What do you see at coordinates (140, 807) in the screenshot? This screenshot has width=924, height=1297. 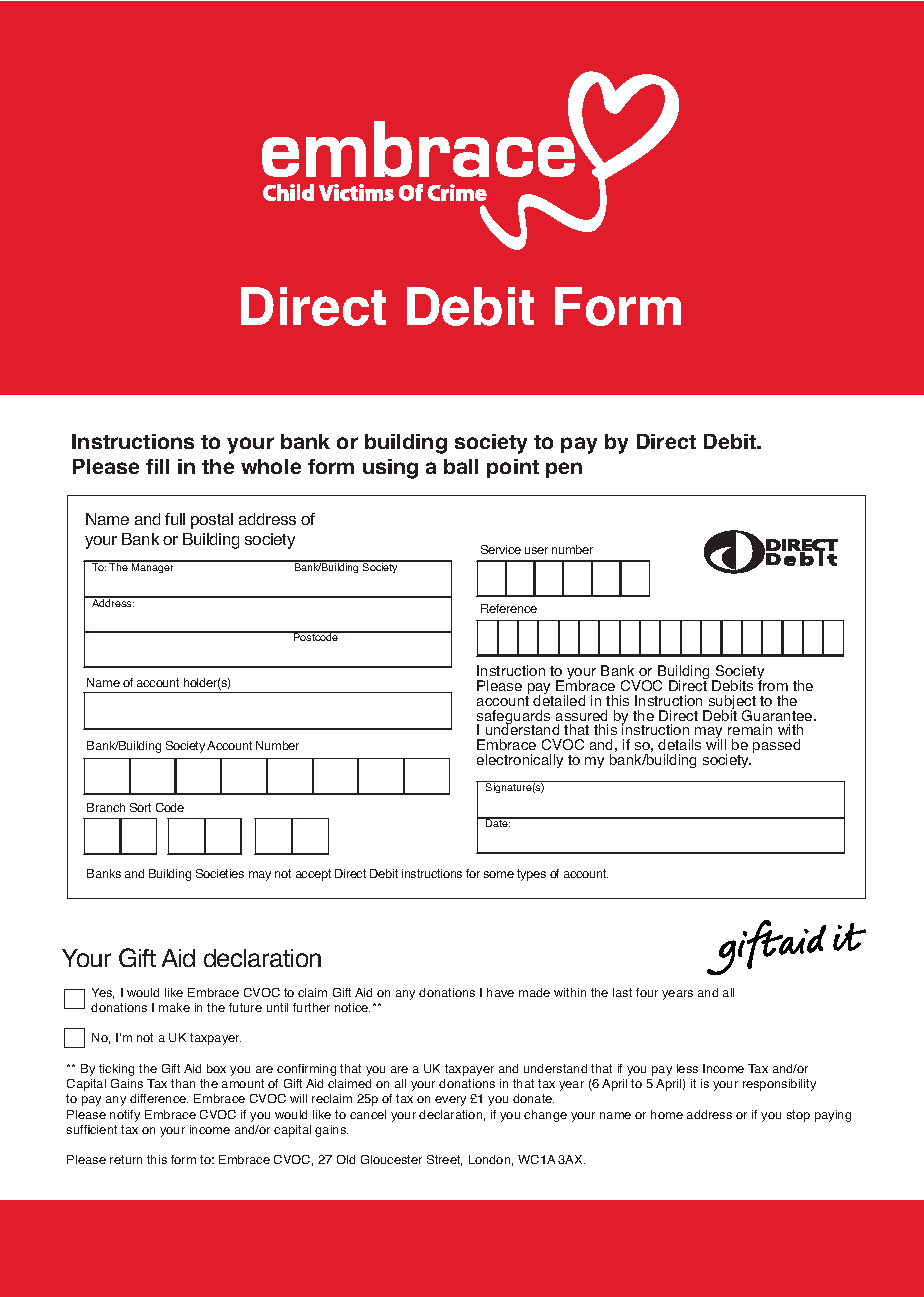 I see `Sort` at bounding box center [140, 807].
